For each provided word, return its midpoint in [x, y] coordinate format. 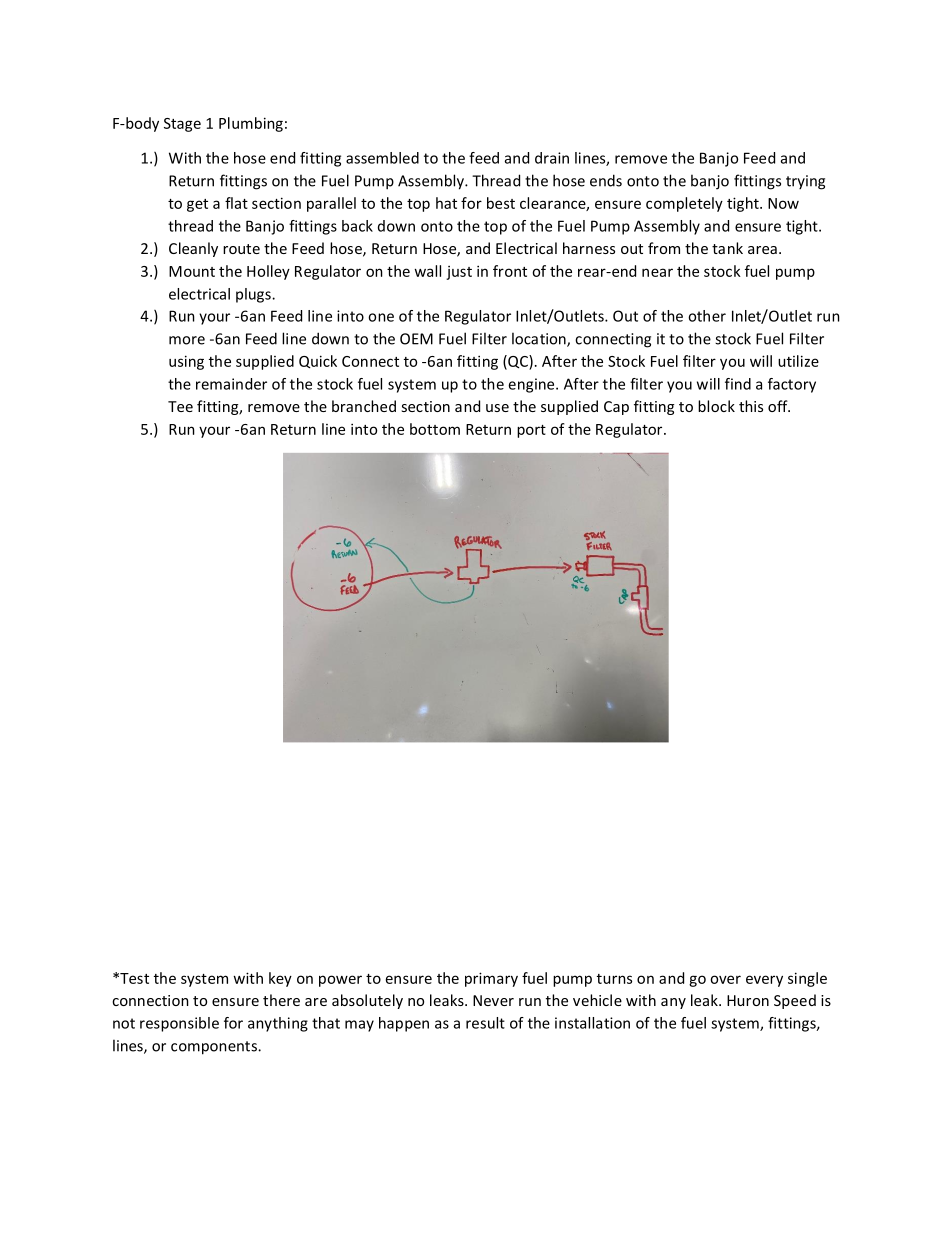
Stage [182, 125]
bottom [435, 429]
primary [491, 979]
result [485, 1023]
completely [684, 204]
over [725, 979]
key [280, 979]
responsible [179, 1024]
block [716, 406]
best [501, 203]
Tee [180, 406]
